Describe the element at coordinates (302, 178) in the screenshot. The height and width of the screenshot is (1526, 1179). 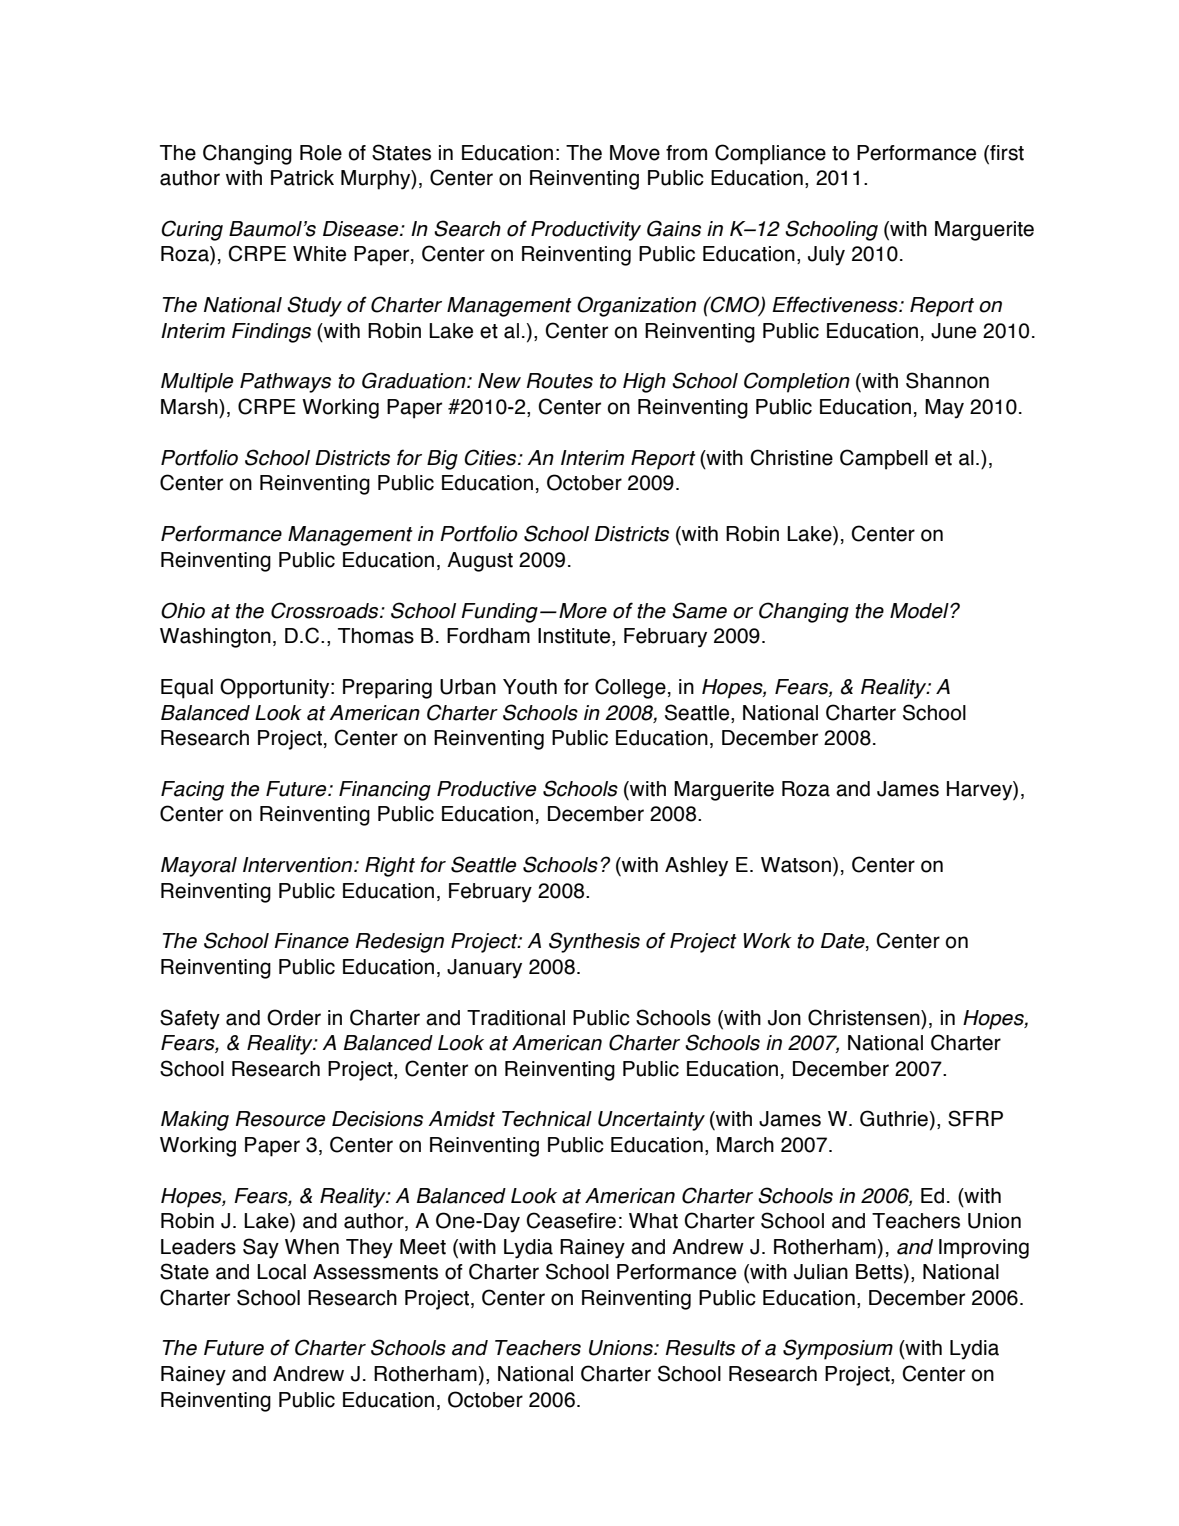
I see `Patrick` at that location.
